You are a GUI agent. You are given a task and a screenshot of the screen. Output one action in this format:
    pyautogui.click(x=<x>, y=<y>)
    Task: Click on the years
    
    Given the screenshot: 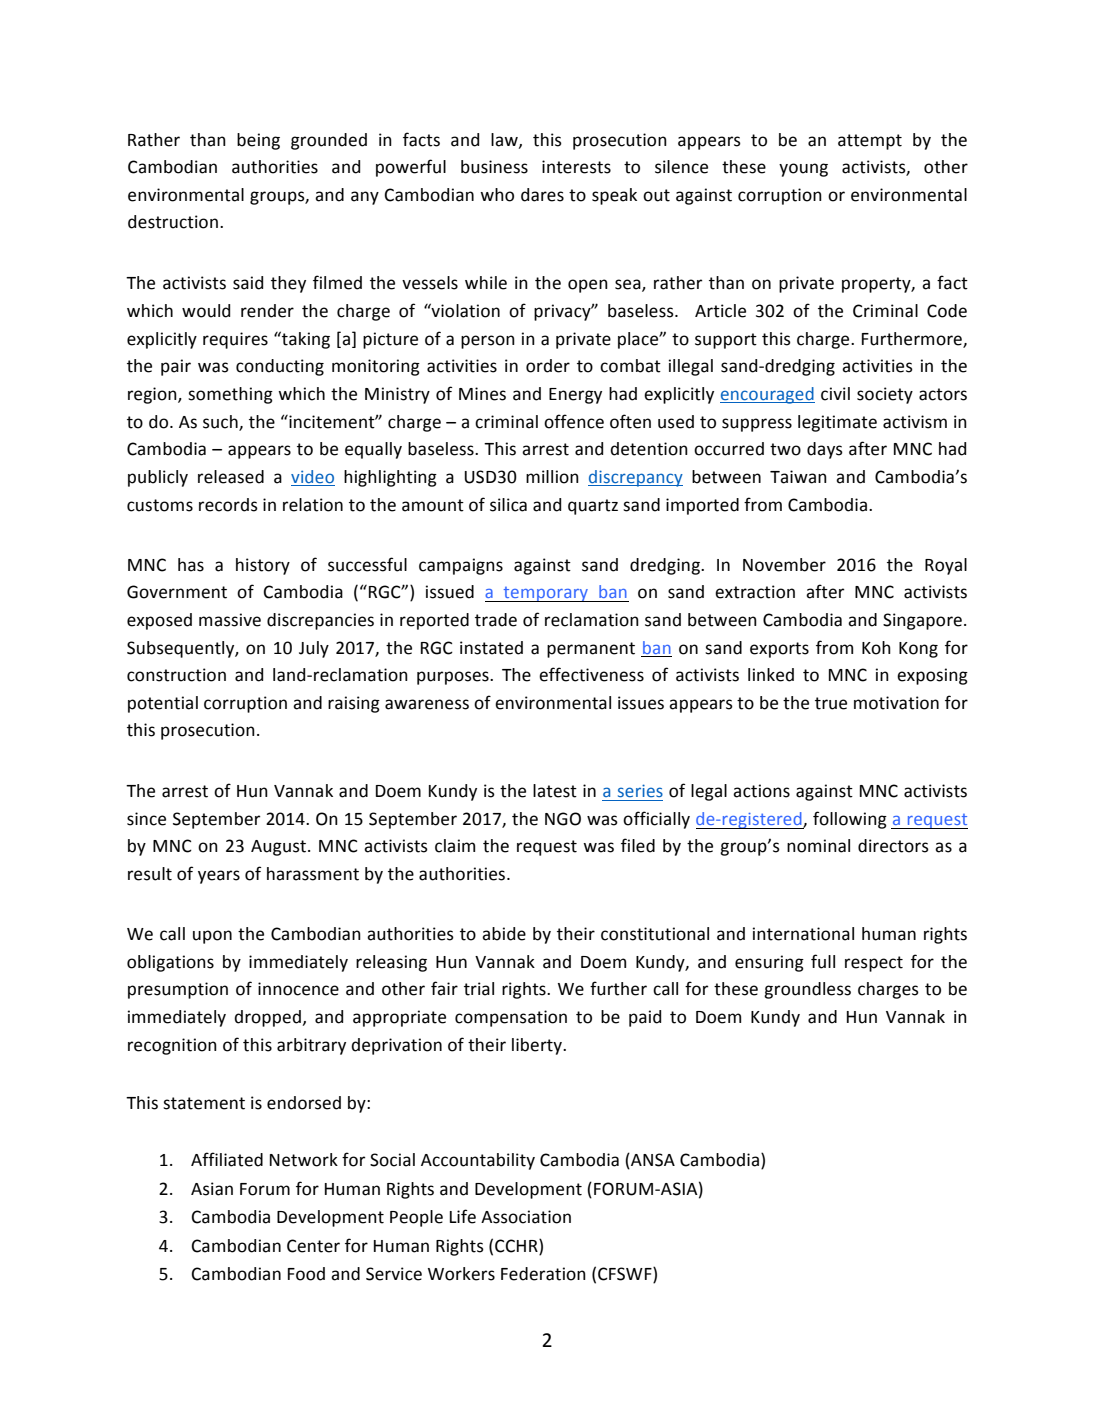 What is the action you would take?
    pyautogui.click(x=219, y=877)
